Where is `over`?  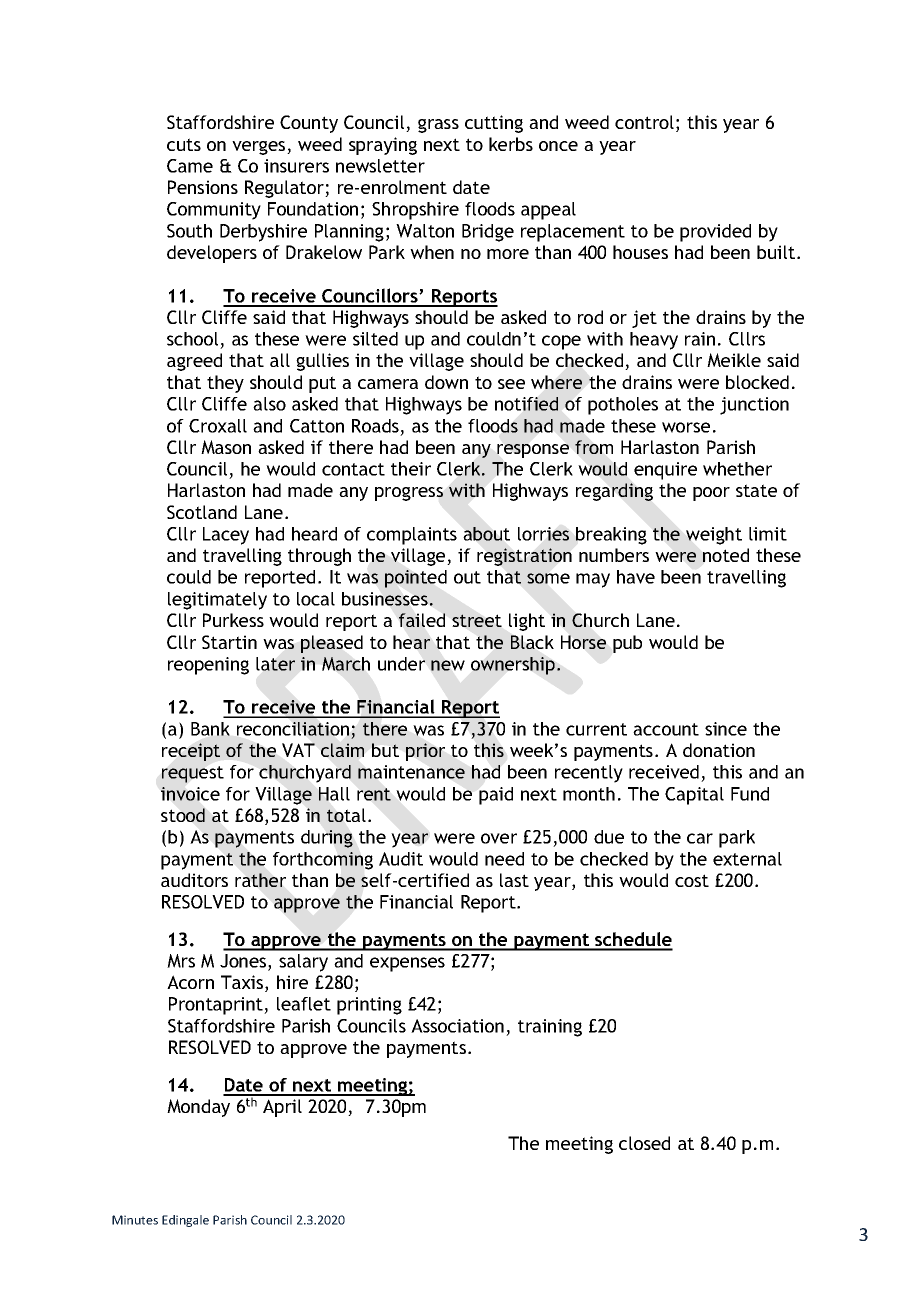
over is located at coordinates (499, 838).
